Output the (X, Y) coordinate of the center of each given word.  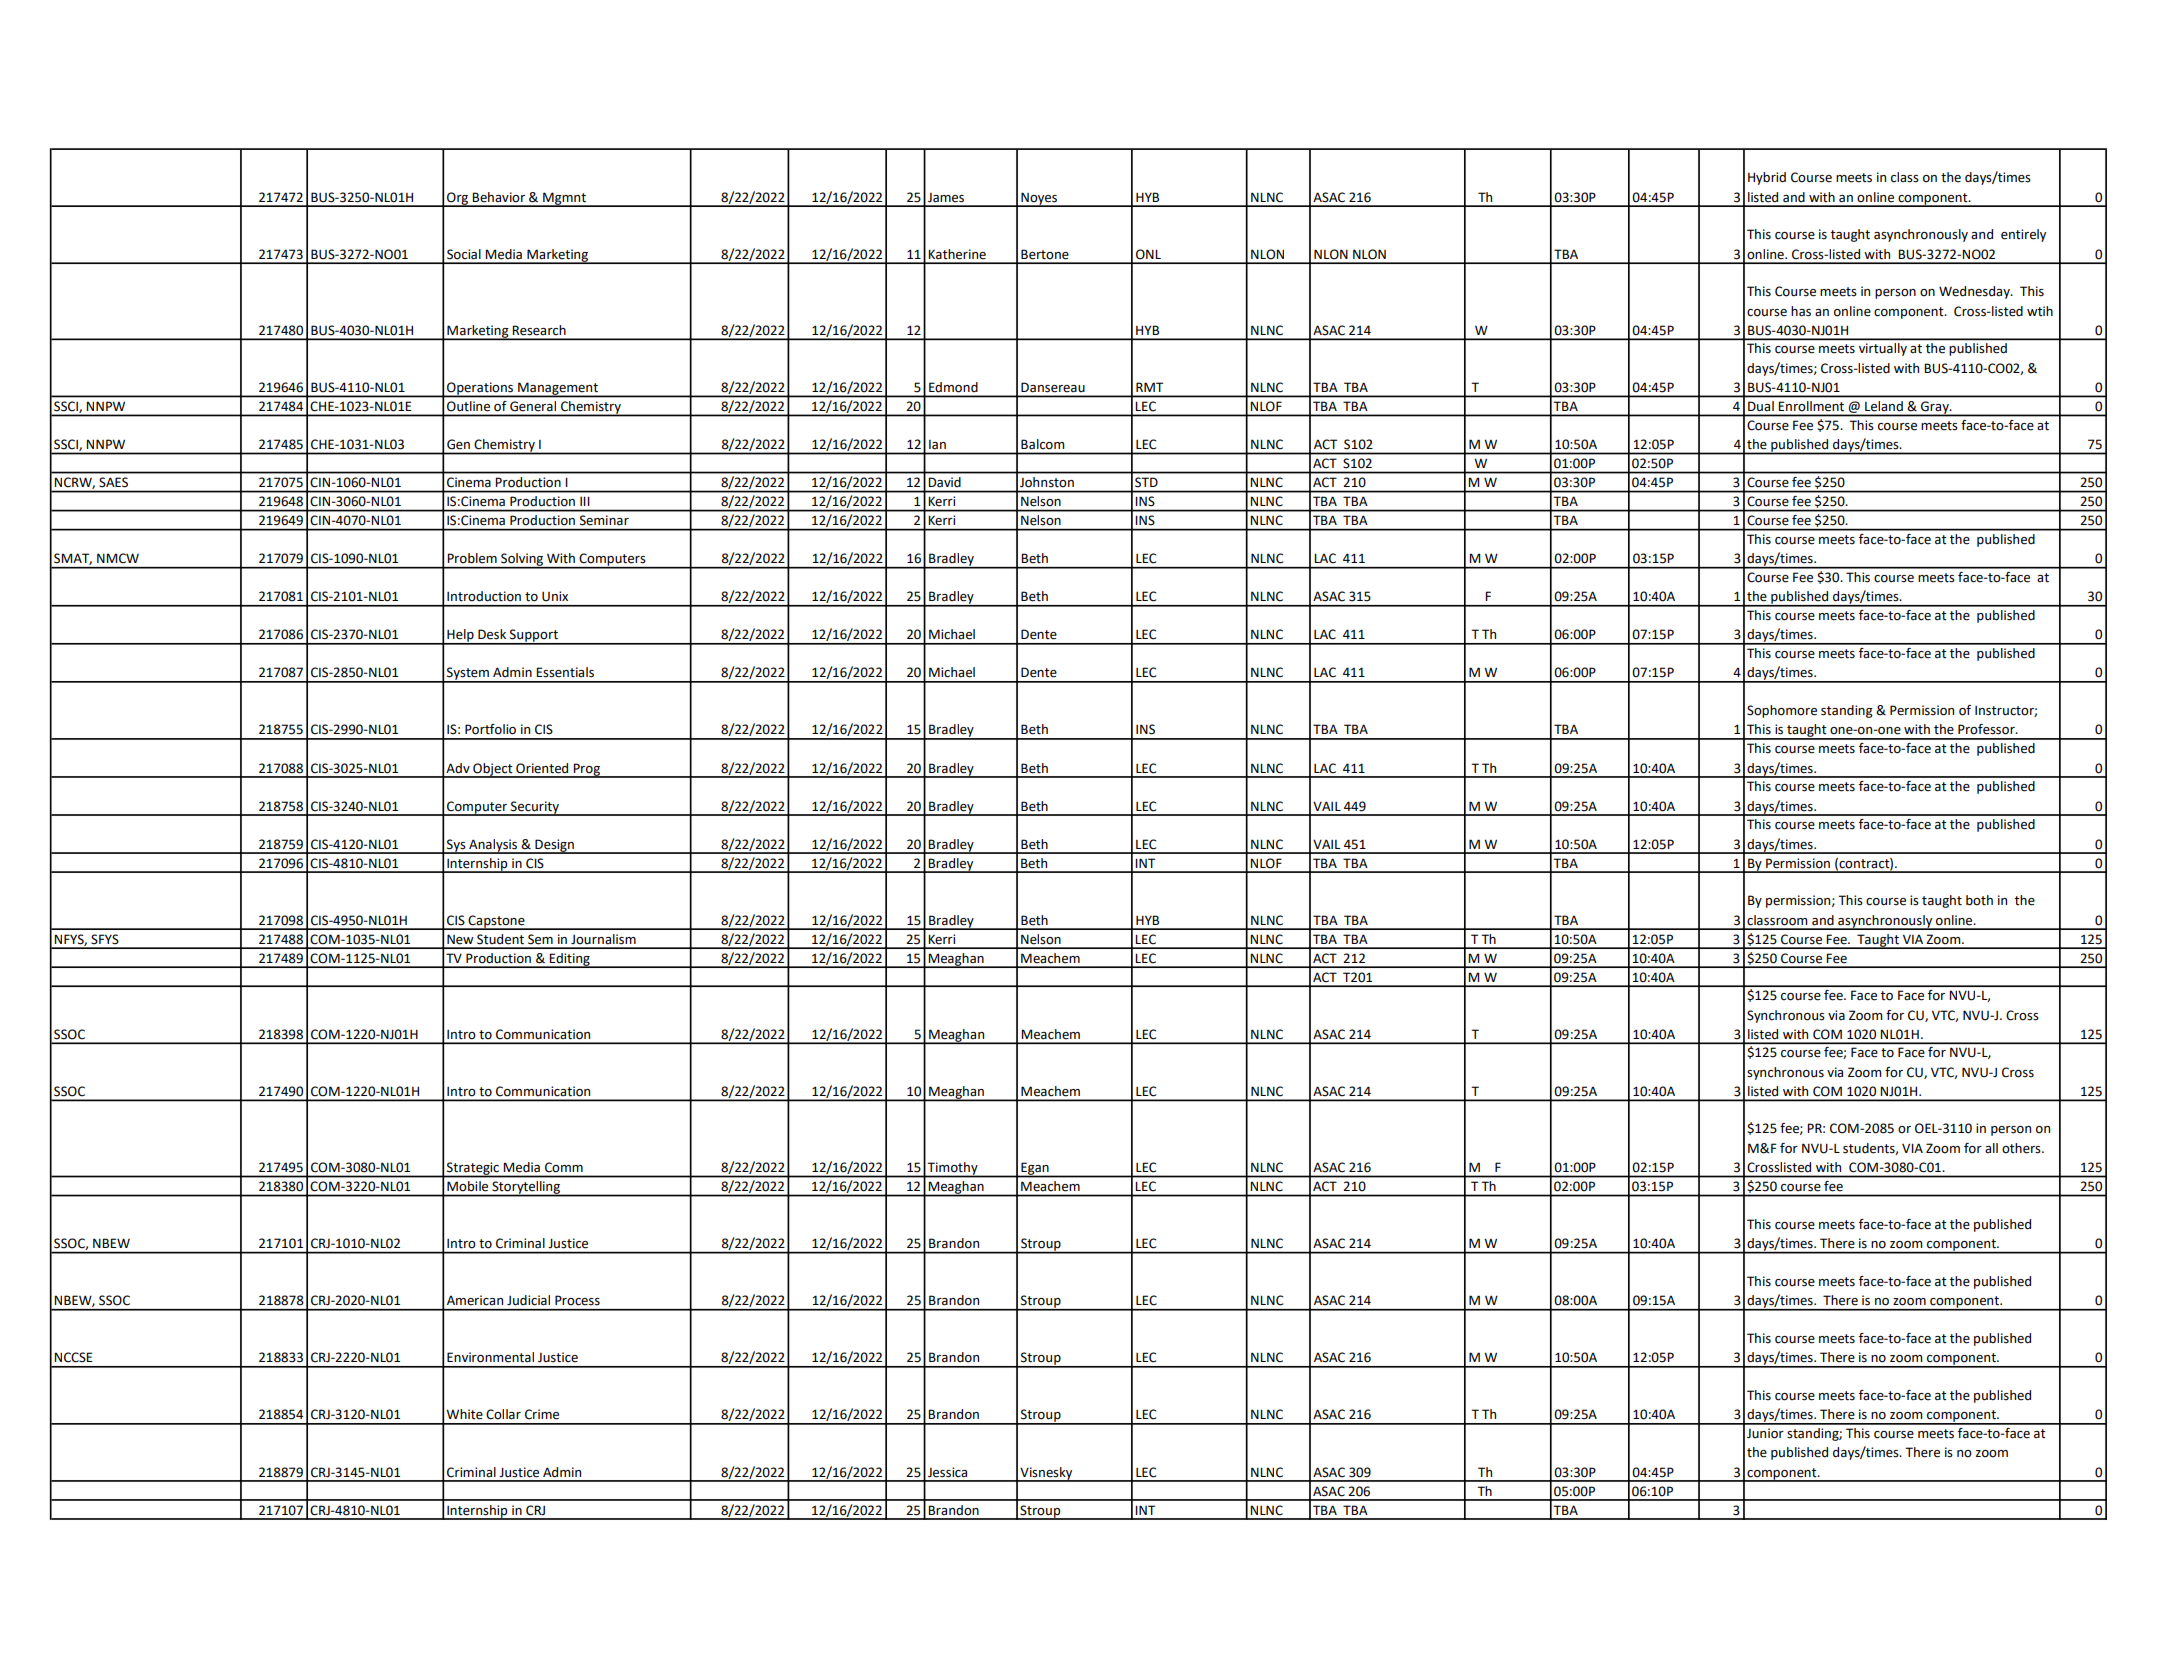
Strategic (473, 1169)
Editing (570, 960)
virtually (1883, 349)
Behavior (498, 197)
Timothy (953, 1169)
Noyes (1039, 199)
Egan (1035, 1169)
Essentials (565, 672)
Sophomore (1782, 711)
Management (558, 389)
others (2022, 1148)
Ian (937, 444)
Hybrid (1767, 178)
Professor (1987, 729)
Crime (542, 1414)
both (1979, 900)
